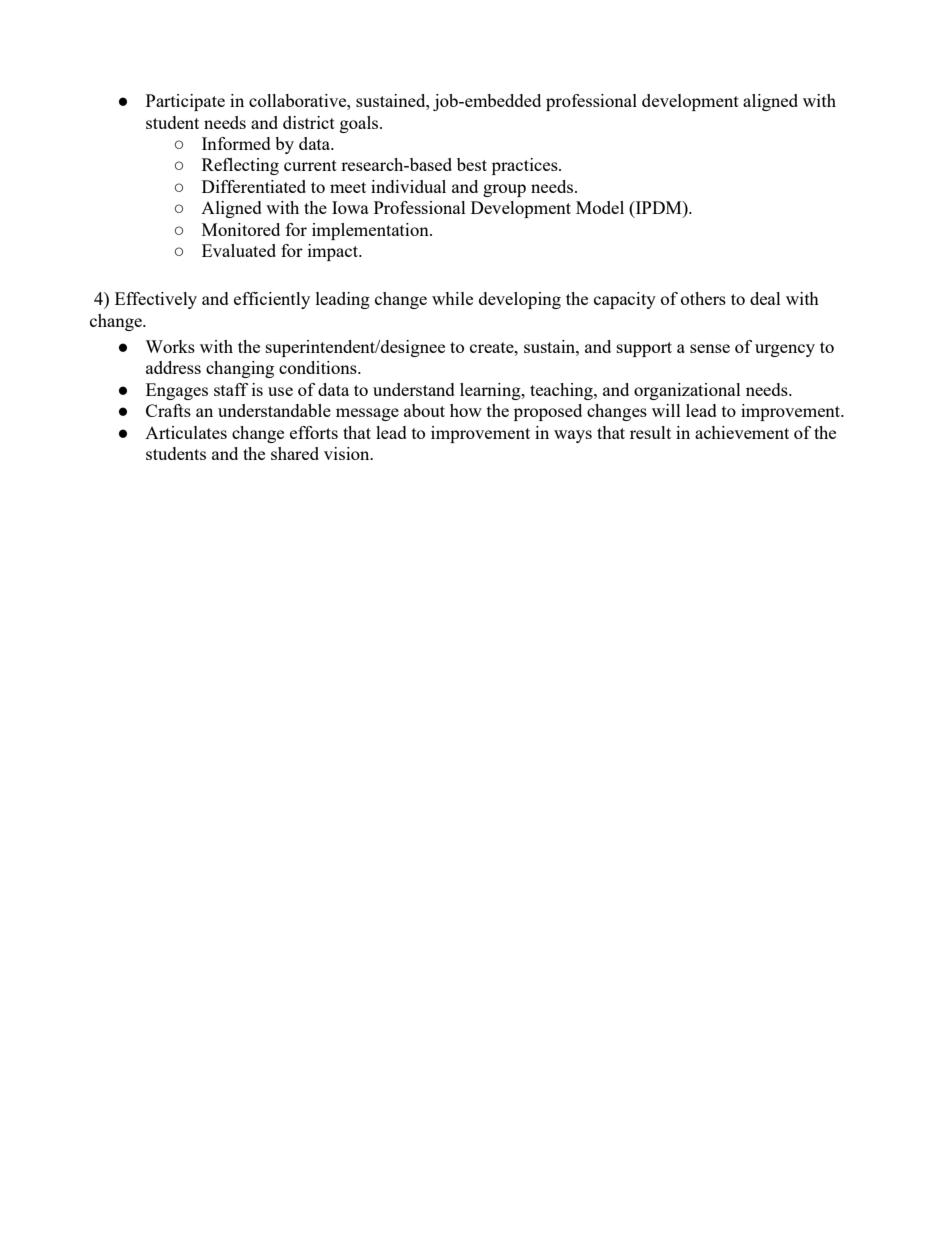 The height and width of the screenshot is (1233, 952). Describe the element at coordinates (493, 347) in the screenshot. I see `create` at that location.
